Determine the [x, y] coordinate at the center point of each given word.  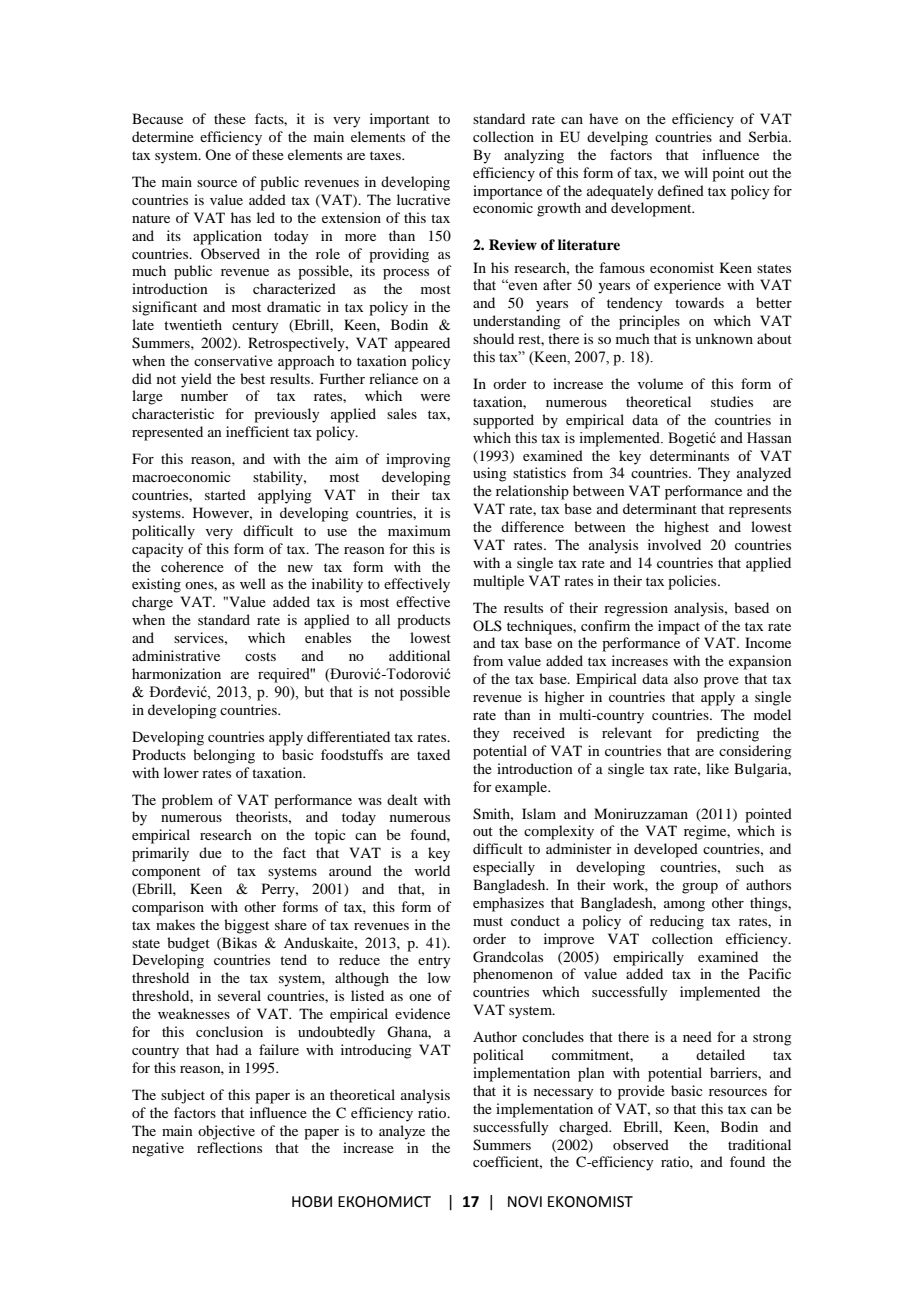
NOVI [525, 1202]
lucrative [423, 199]
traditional [759, 1144]
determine [163, 136]
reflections [229, 1147]
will [696, 172]
